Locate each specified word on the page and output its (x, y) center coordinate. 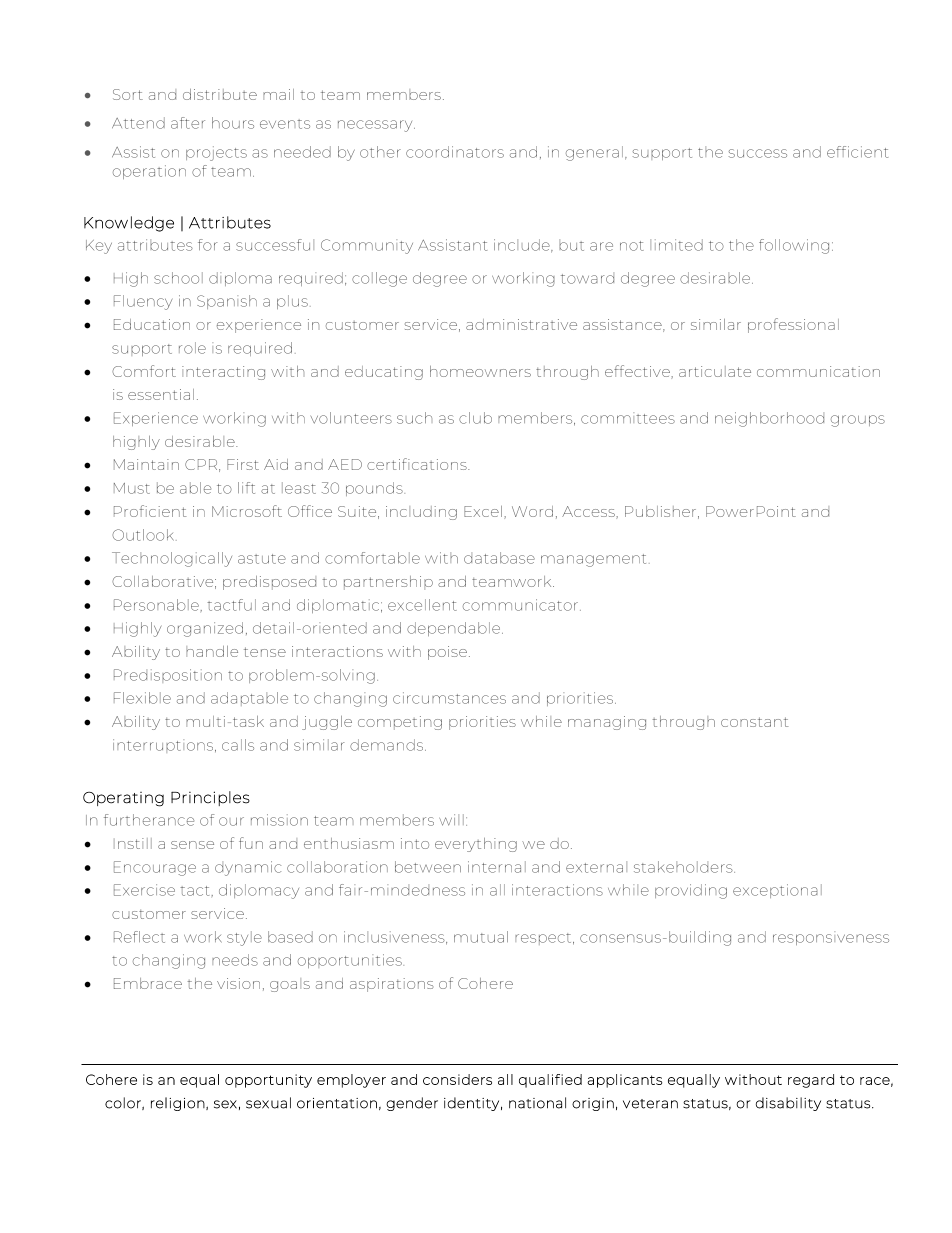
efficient (857, 152)
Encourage (155, 868)
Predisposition (168, 676)
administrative (521, 324)
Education (152, 324)
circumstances (449, 698)
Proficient (150, 511)
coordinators (455, 152)
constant (755, 722)
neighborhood (769, 419)
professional (793, 325)
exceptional (777, 891)
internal (497, 867)
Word (532, 511)
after (188, 123)
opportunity (268, 1081)
